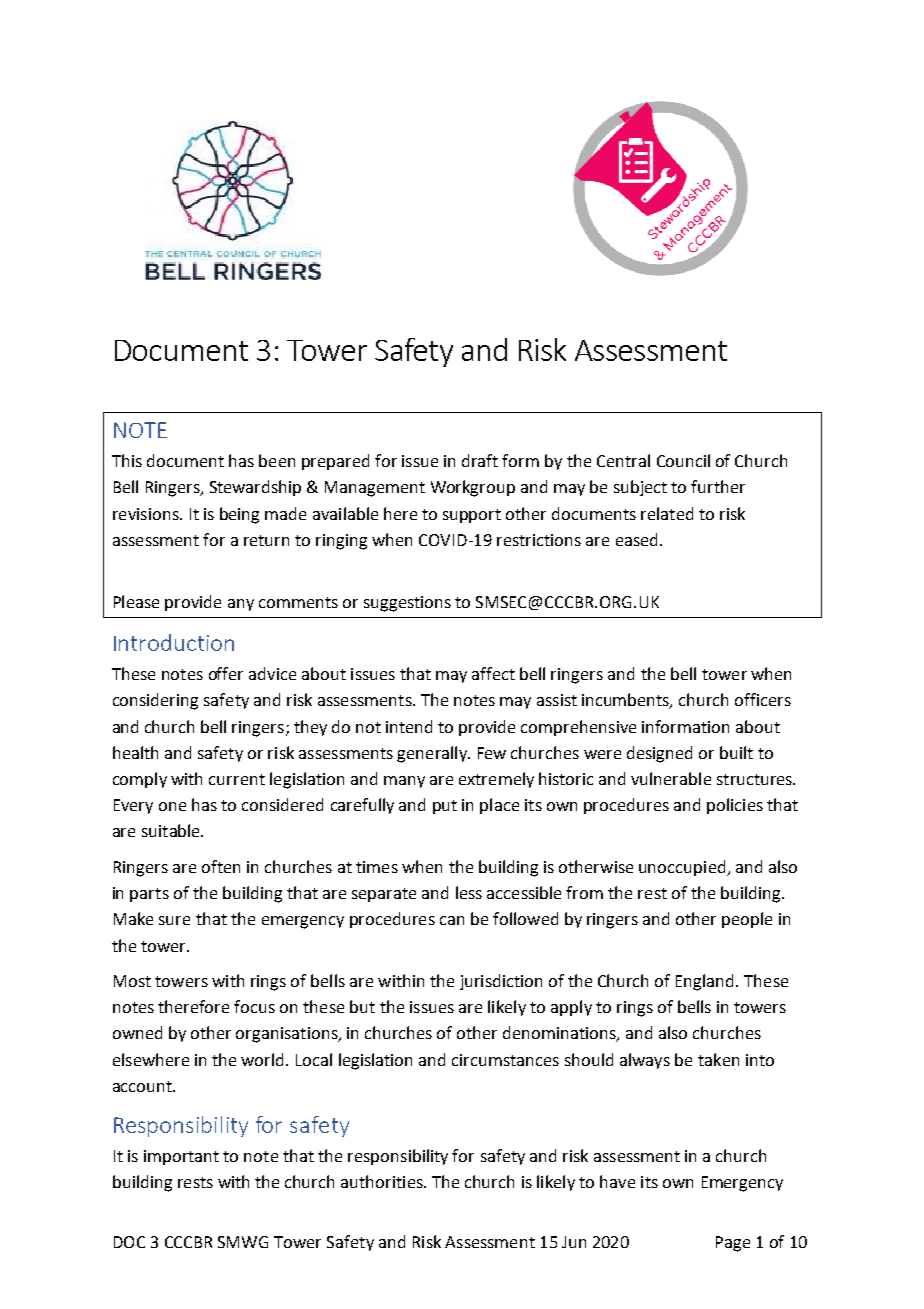 The image size is (924, 1309). I want to click on unoccupied, so click(683, 868).
